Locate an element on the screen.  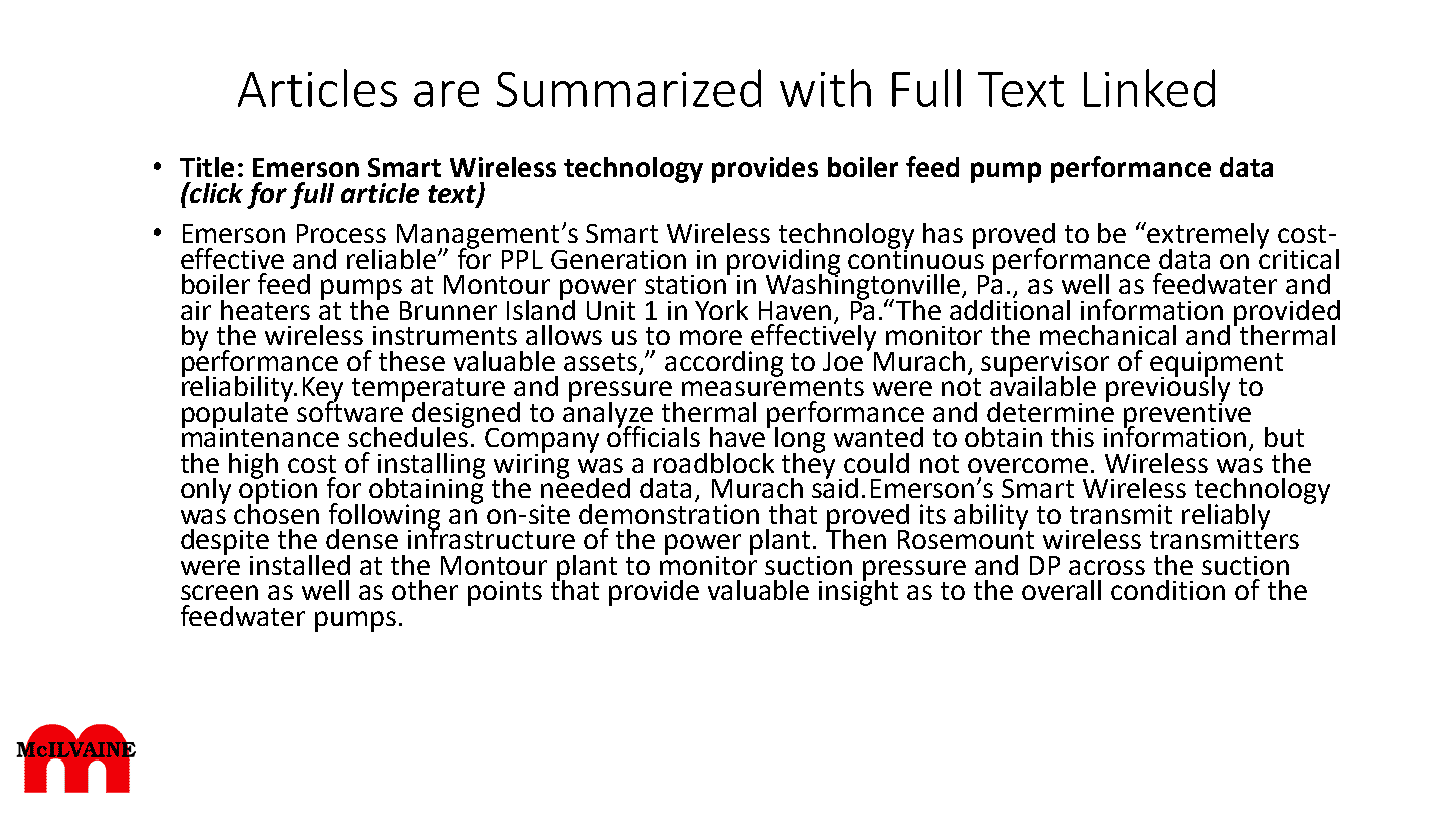
extremely is located at coordinates (1208, 237).
